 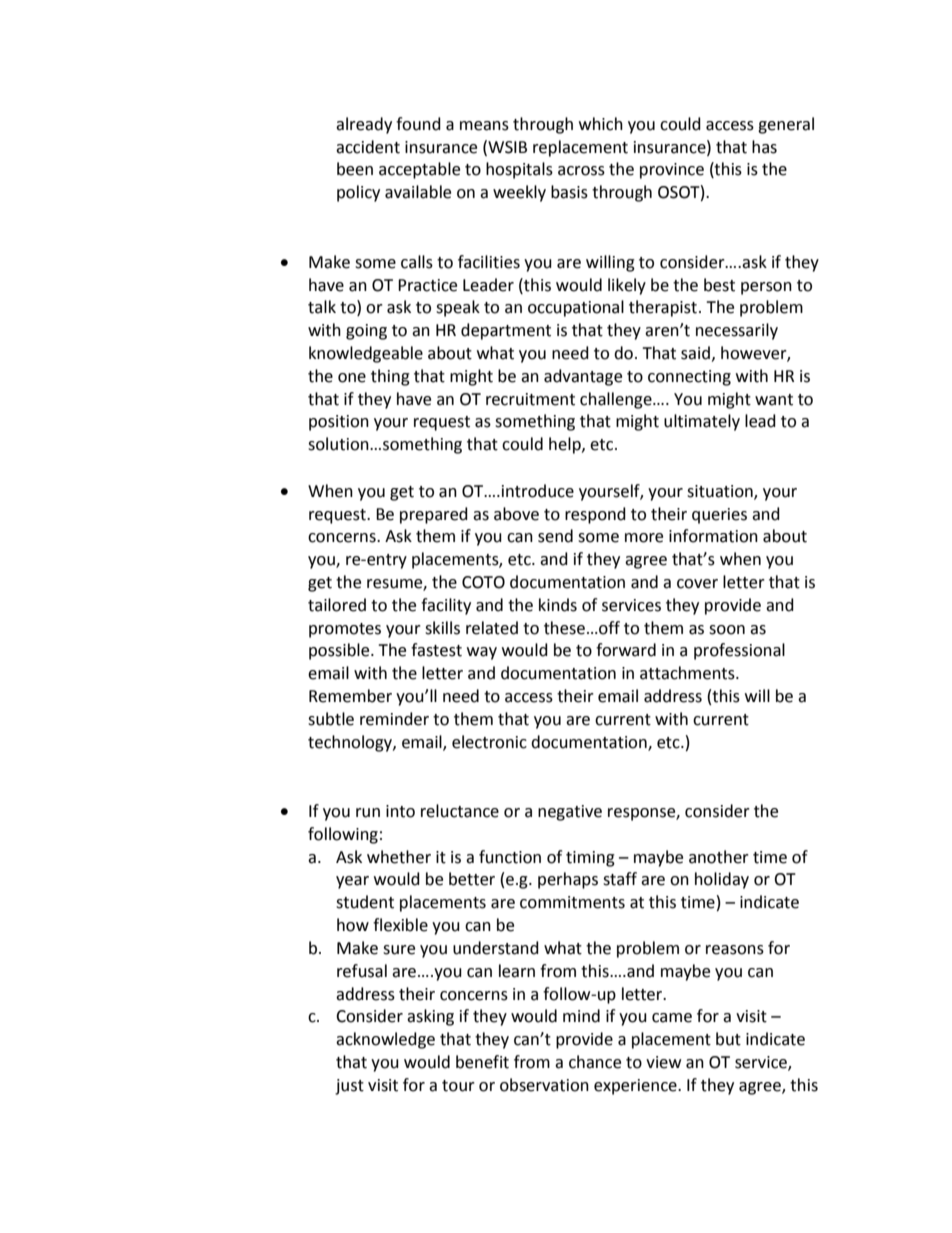 What do you see at coordinates (728, 1039) in the screenshot?
I see `but` at bounding box center [728, 1039].
